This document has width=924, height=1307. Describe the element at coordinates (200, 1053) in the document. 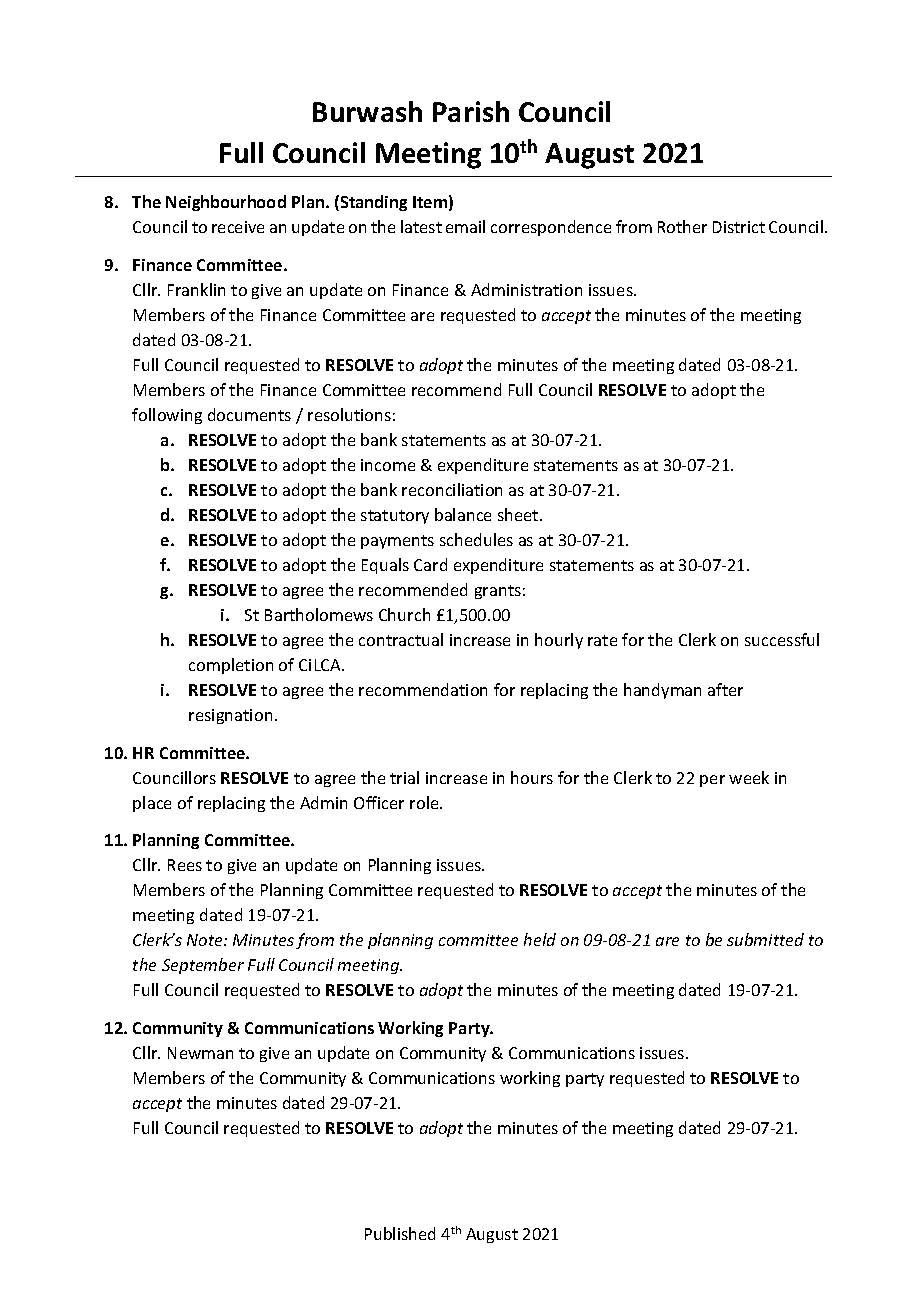

I see `Newman` at that location.
